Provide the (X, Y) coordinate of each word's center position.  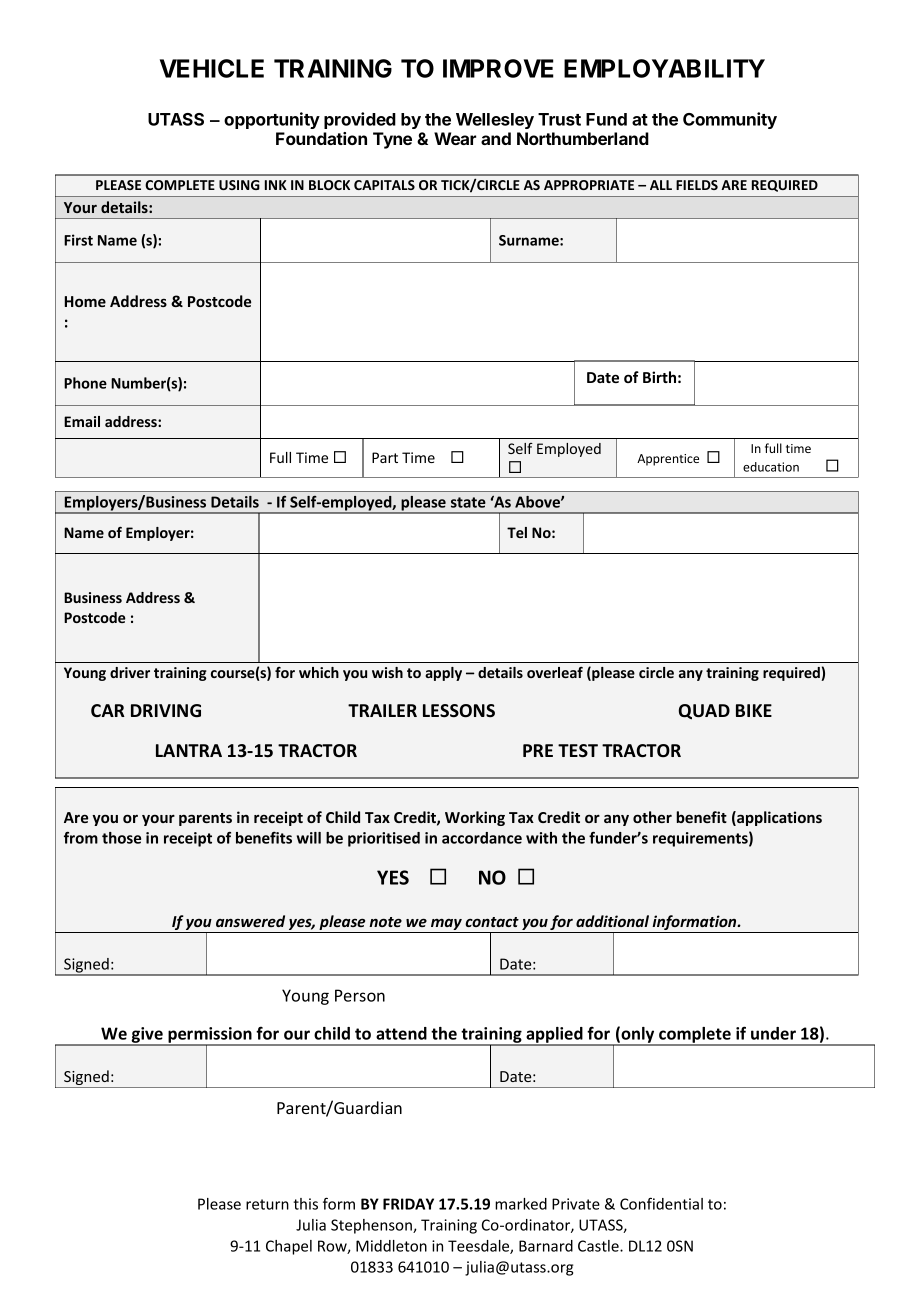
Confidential (661, 1203)
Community (730, 120)
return (267, 1204)
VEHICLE (212, 68)
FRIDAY (408, 1204)
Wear (455, 138)
